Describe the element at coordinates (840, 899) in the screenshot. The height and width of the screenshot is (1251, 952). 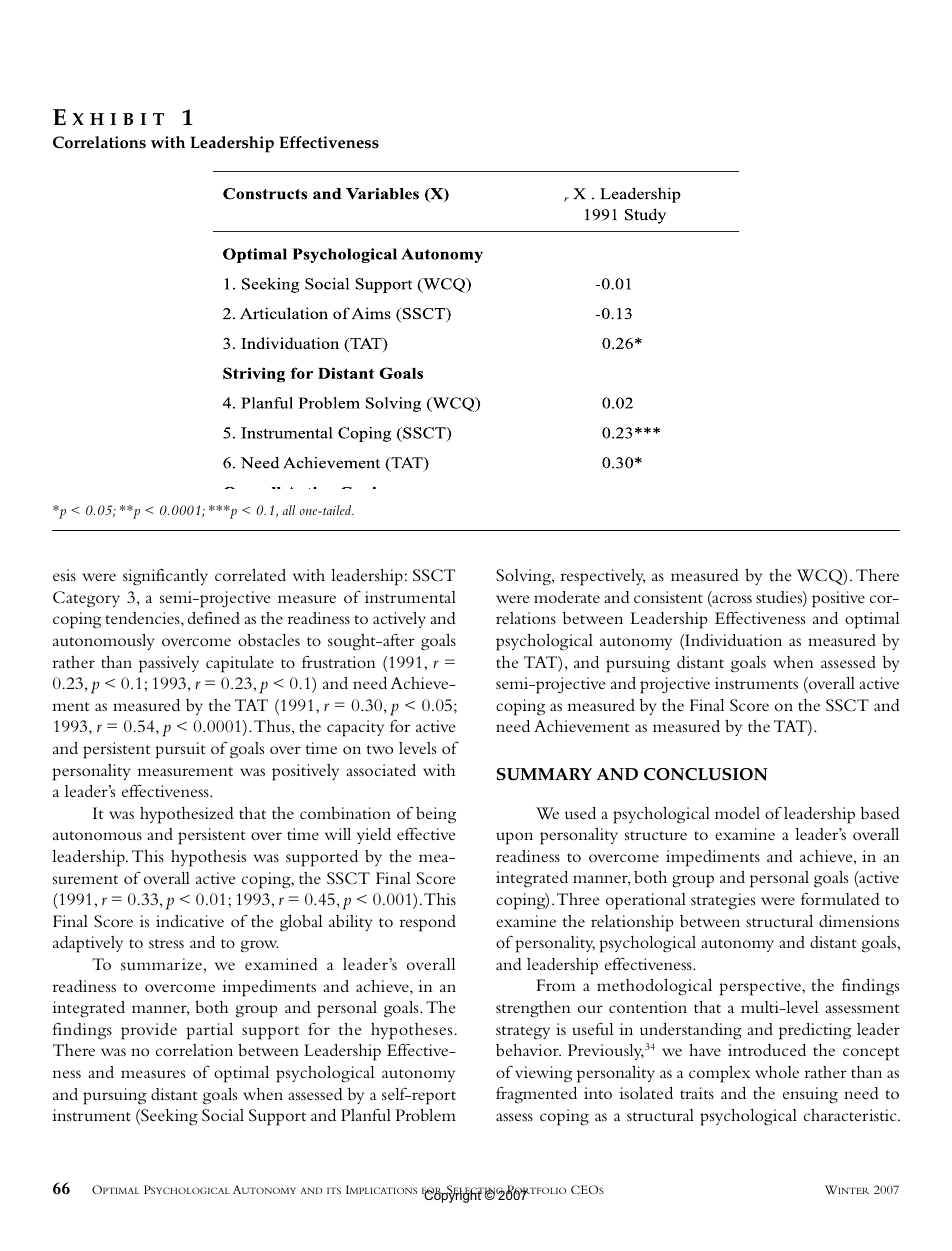
I see `formulated` at that location.
